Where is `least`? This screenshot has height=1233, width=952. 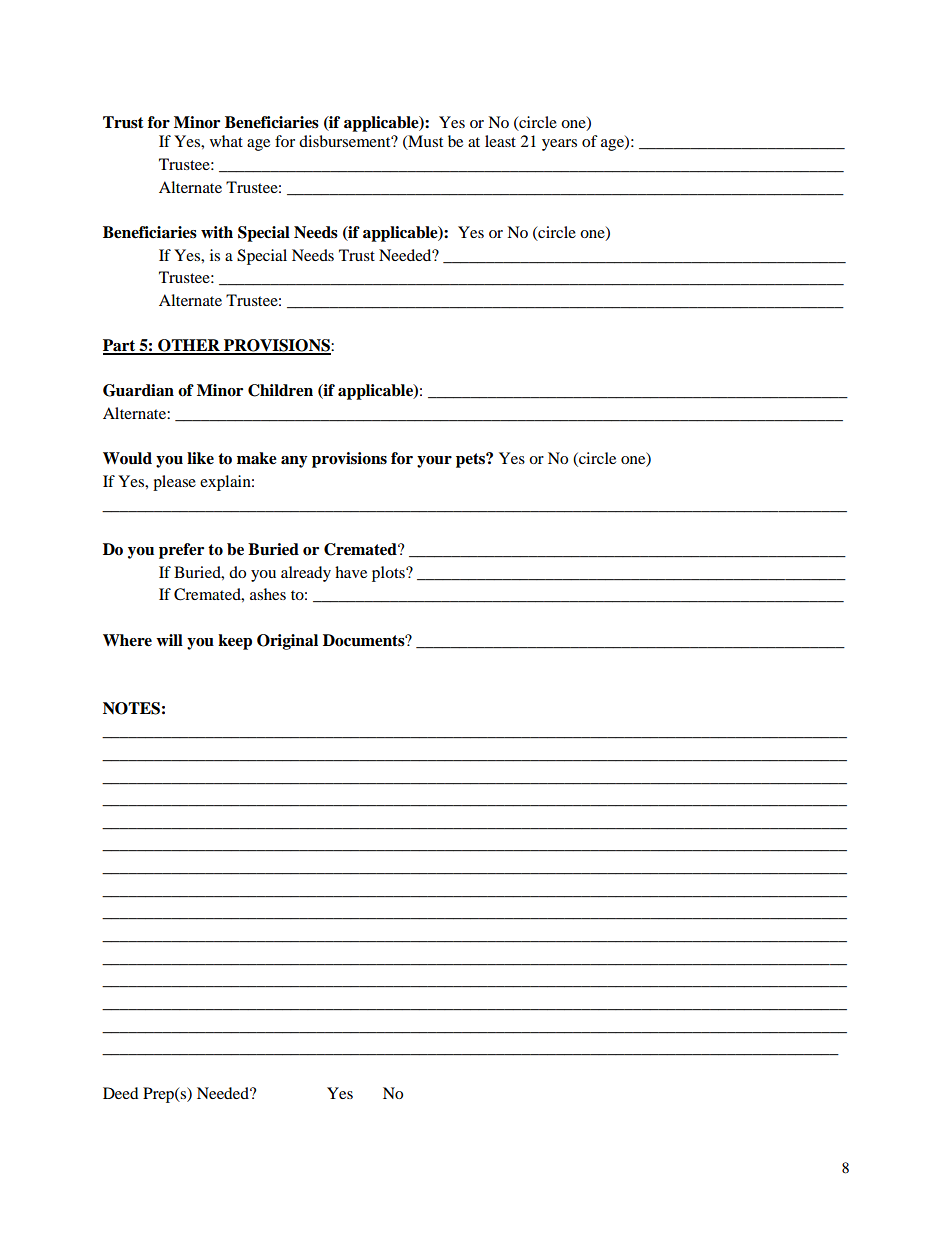 least is located at coordinates (500, 141).
